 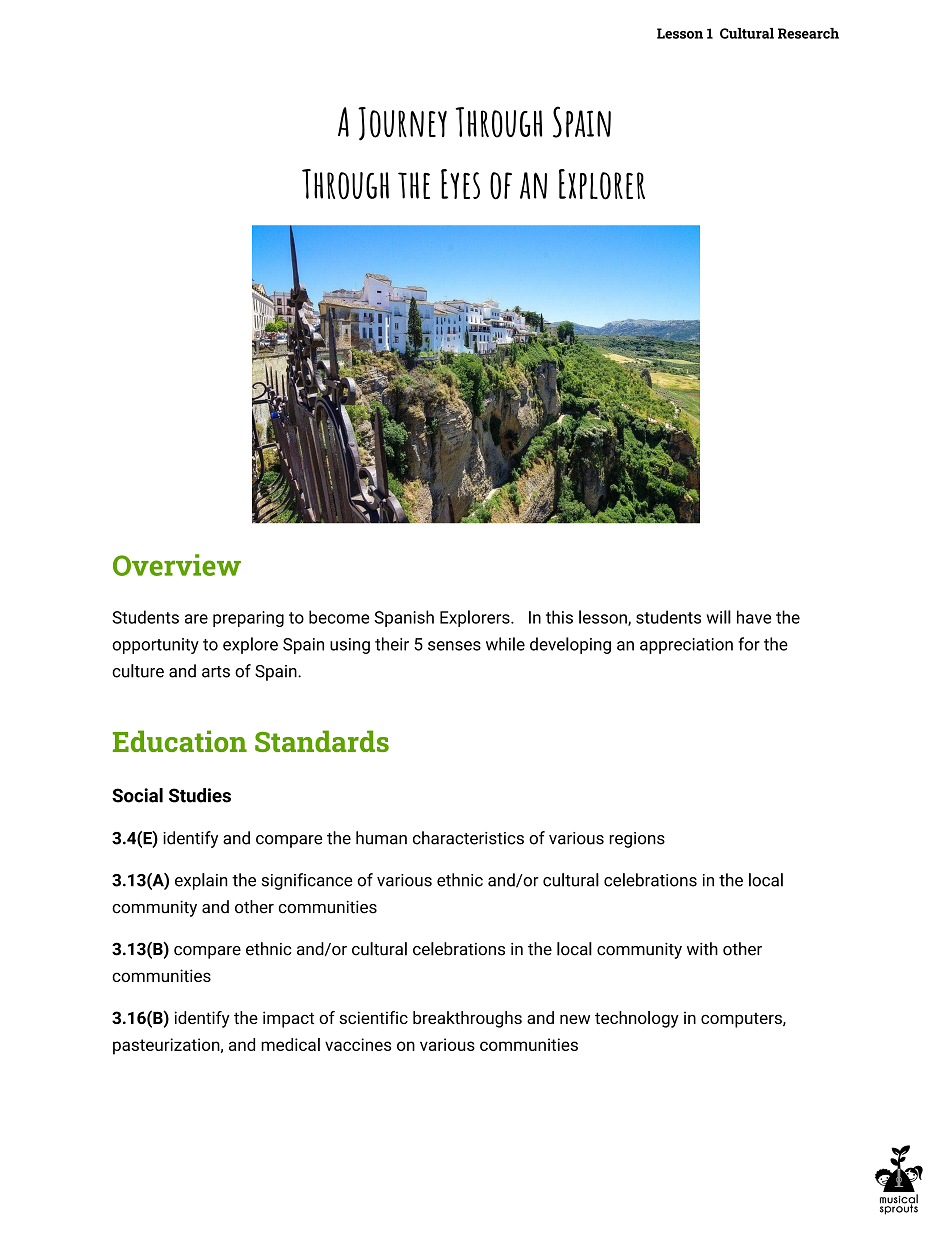 What do you see at coordinates (402, 124) in the screenshot?
I see `Journey` at bounding box center [402, 124].
